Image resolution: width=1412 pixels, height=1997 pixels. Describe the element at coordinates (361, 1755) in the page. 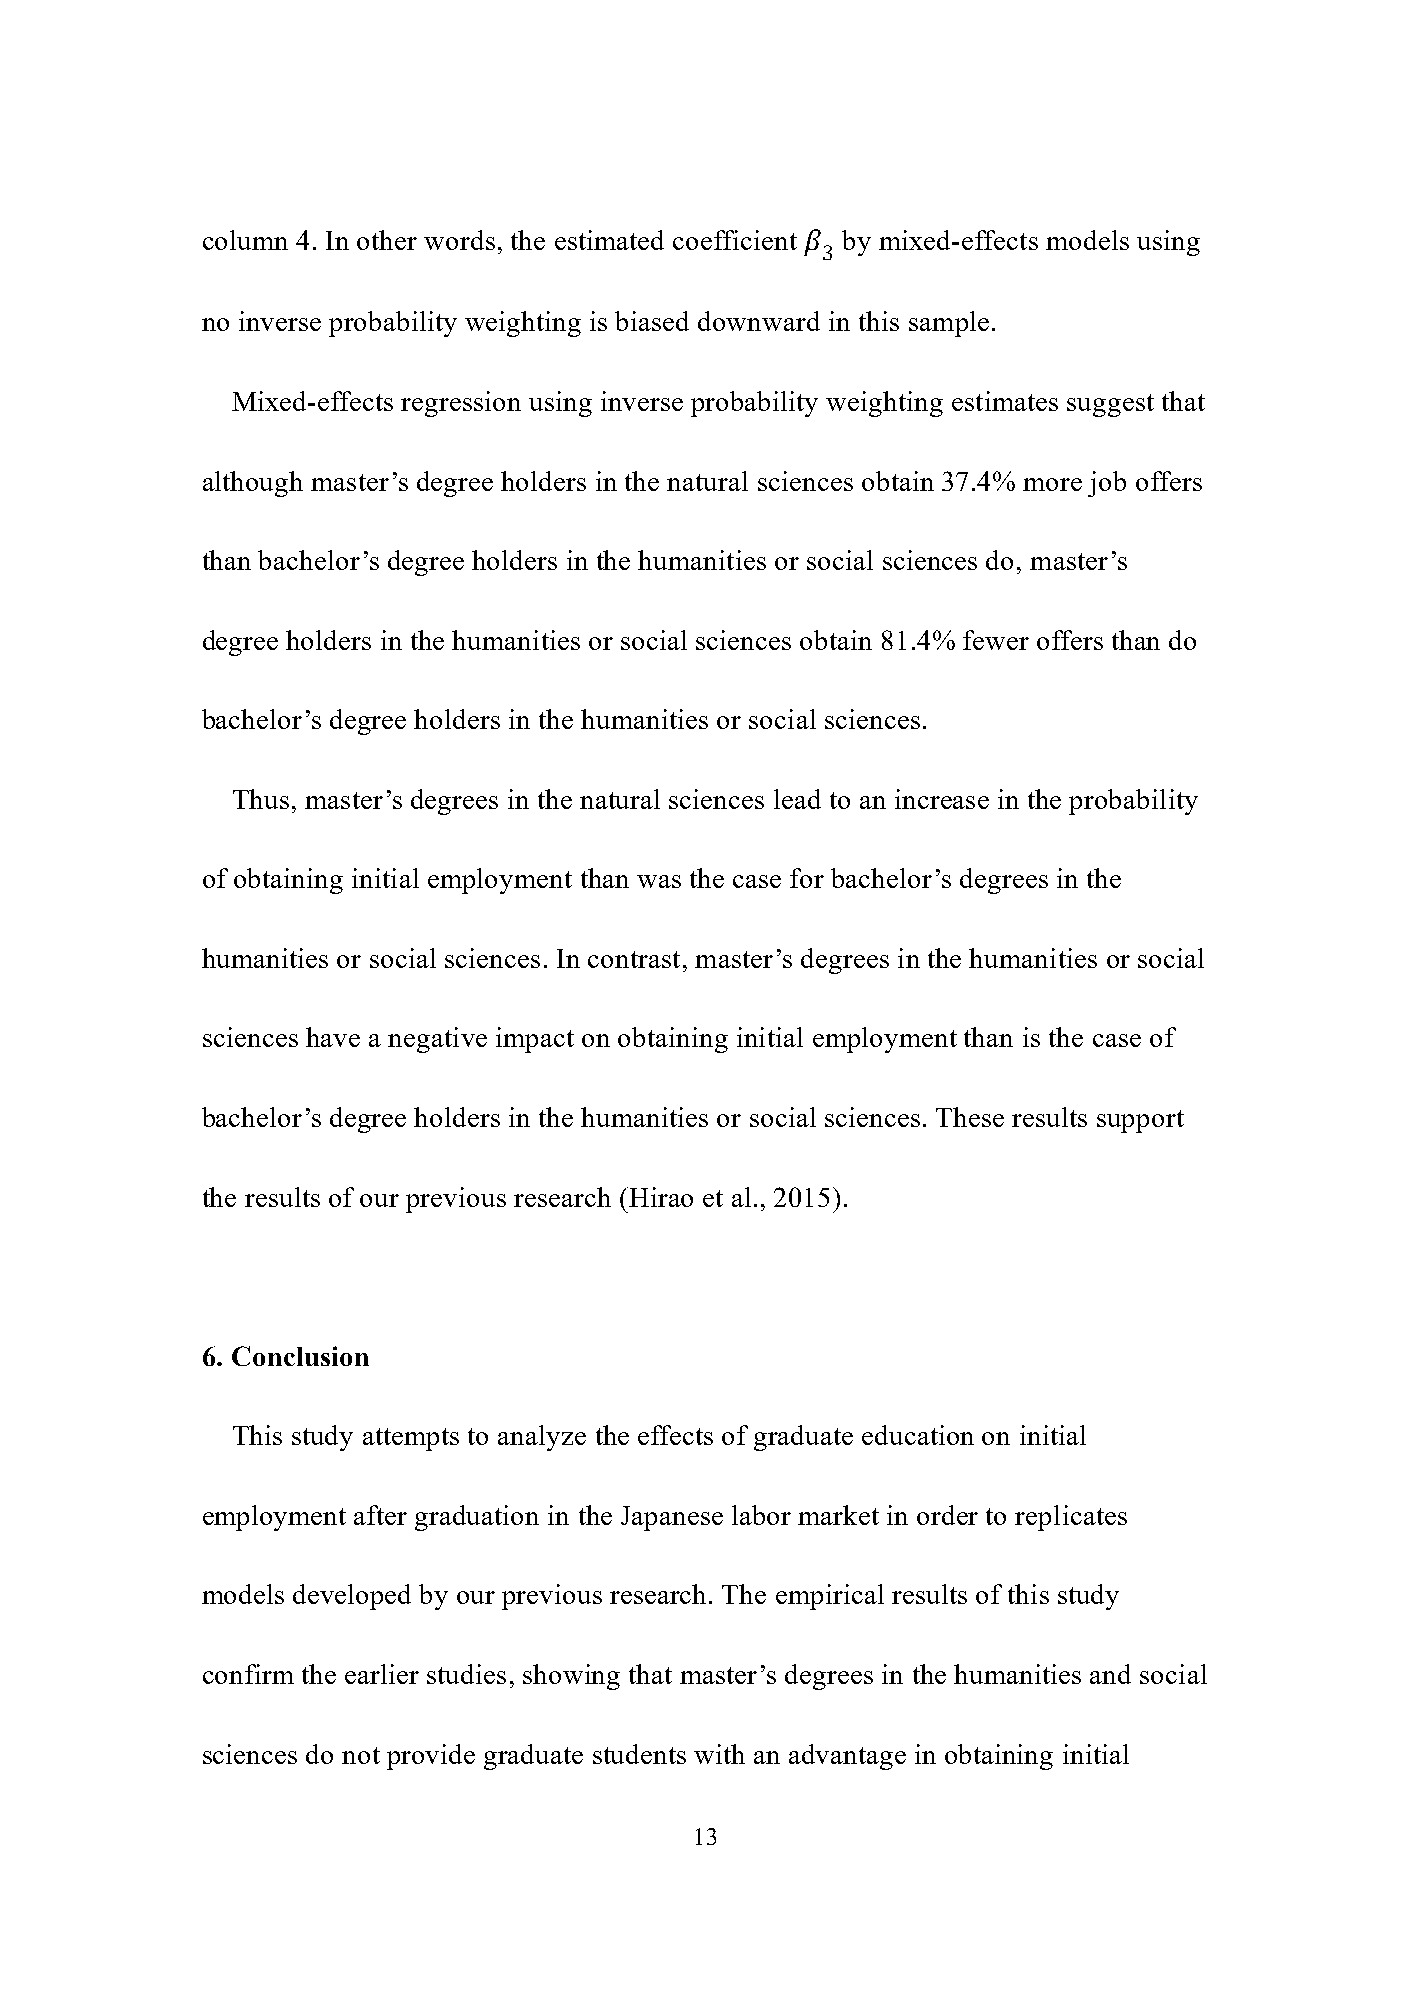

I see `not` at that location.
